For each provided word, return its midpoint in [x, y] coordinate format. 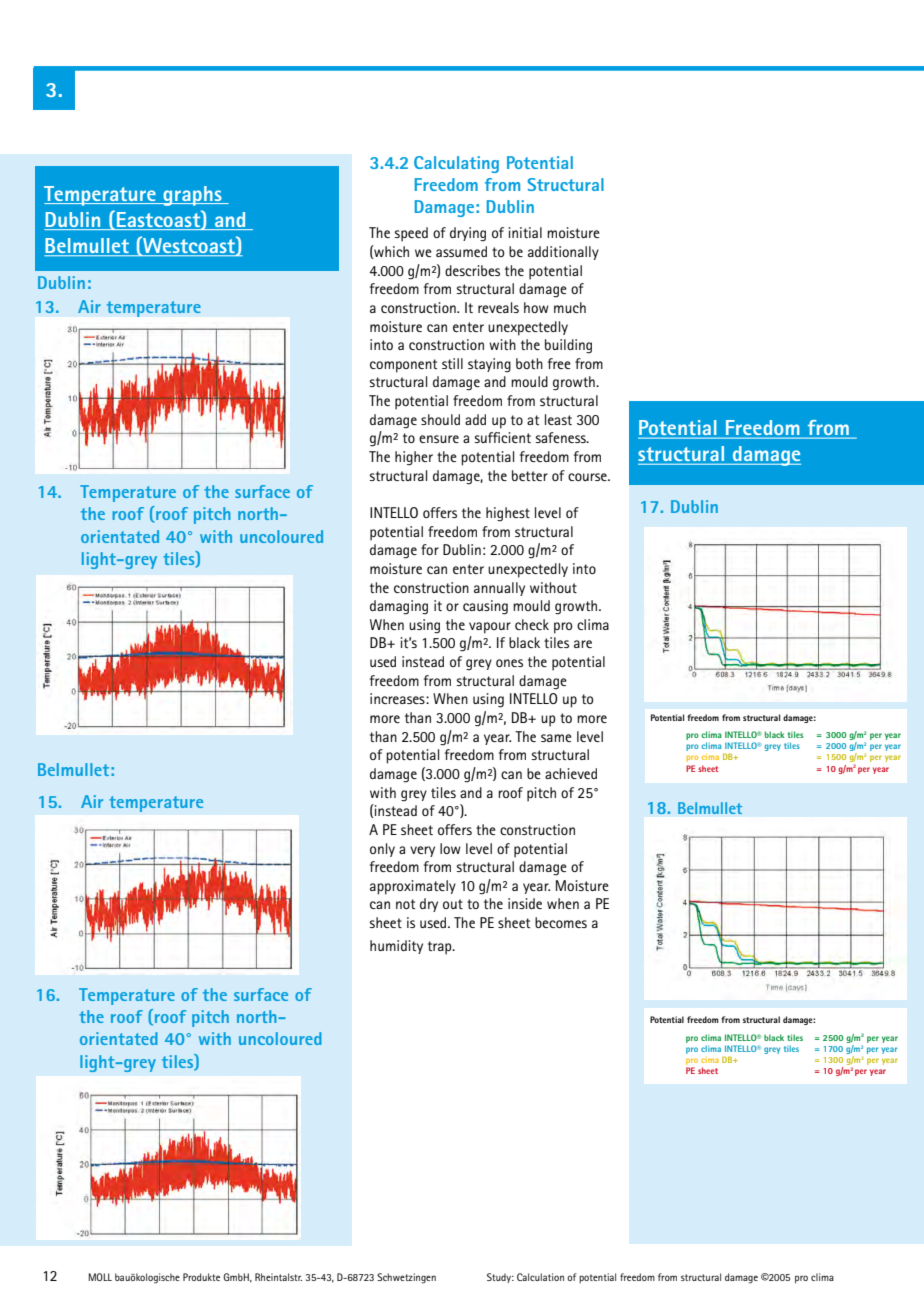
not [405, 904]
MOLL [100, 1277]
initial [525, 232]
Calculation [540, 1277]
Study [500, 1278]
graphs [192, 196]
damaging [399, 607]
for [430, 549]
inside [525, 903]
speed [411, 234]
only [382, 850]
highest [508, 514]
